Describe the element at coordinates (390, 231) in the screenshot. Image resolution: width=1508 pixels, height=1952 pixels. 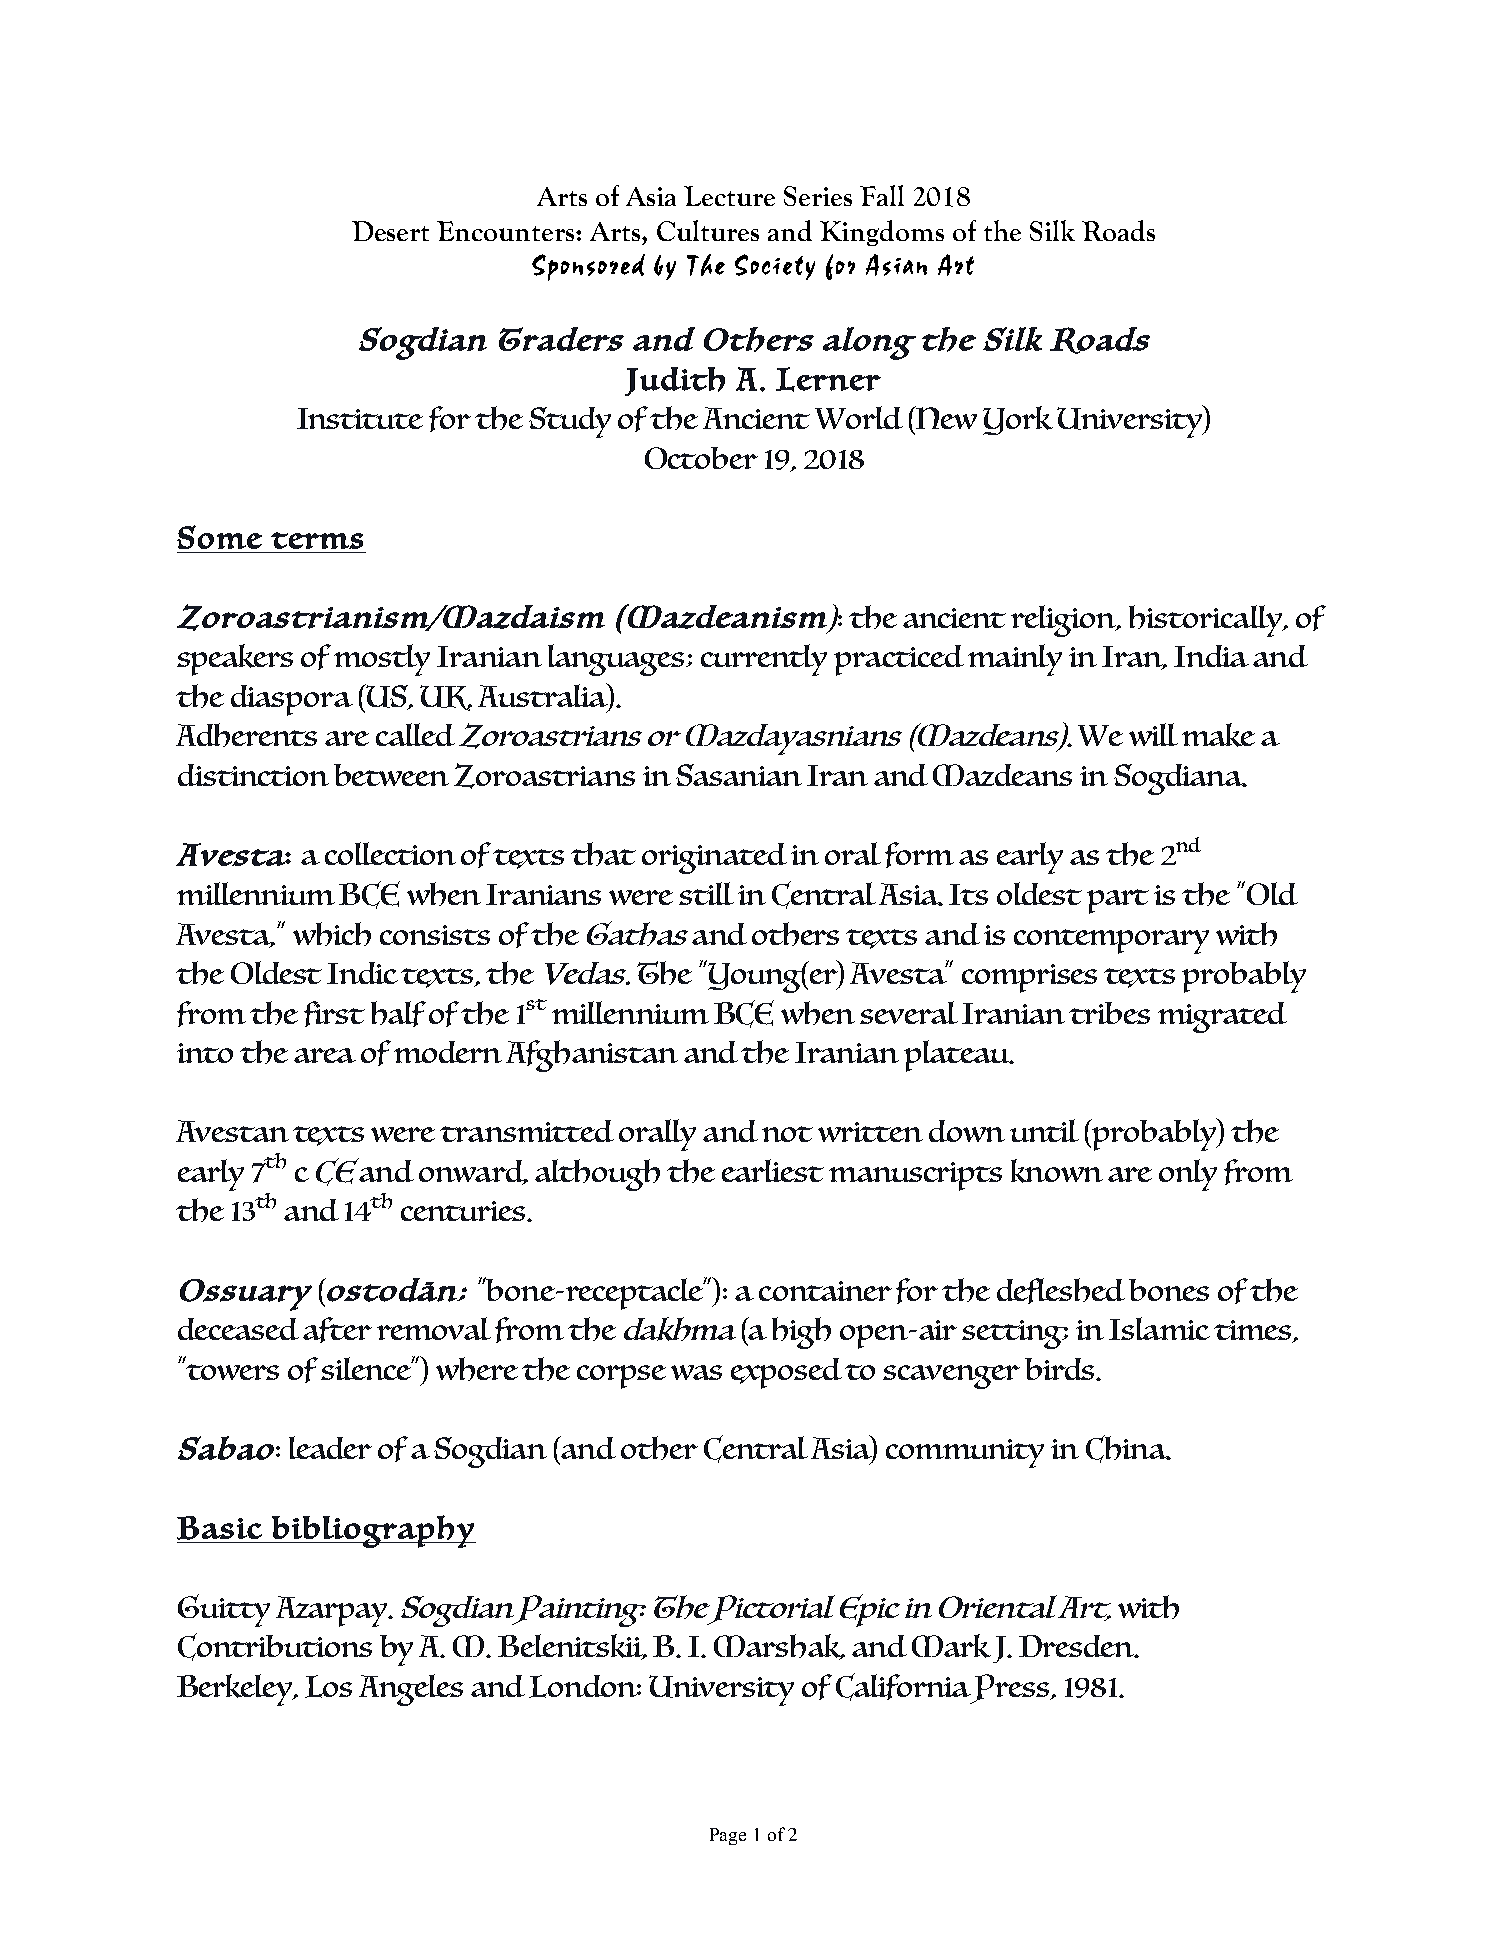
I see `Desert` at that location.
